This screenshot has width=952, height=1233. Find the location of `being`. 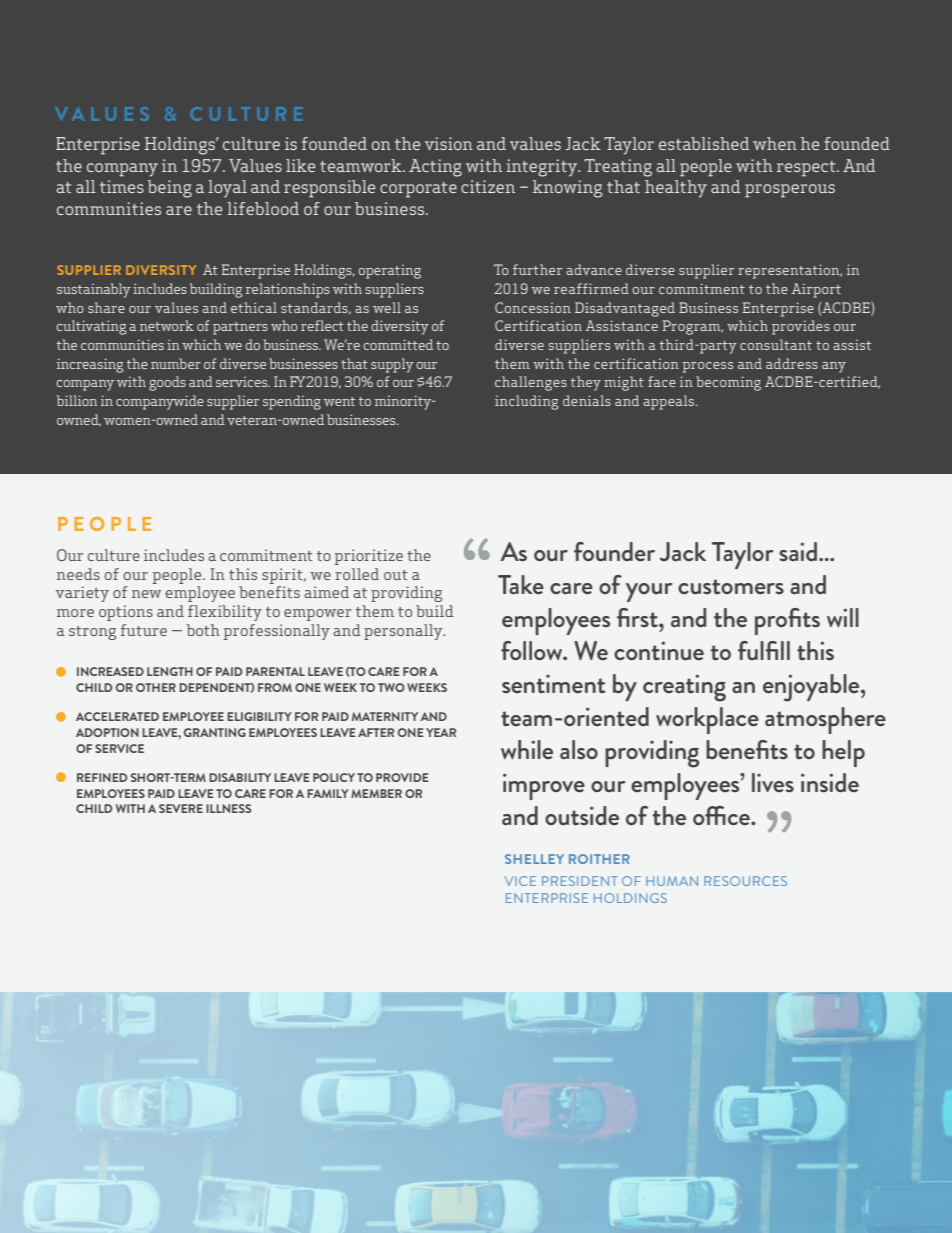

being is located at coordinates (169, 189).
